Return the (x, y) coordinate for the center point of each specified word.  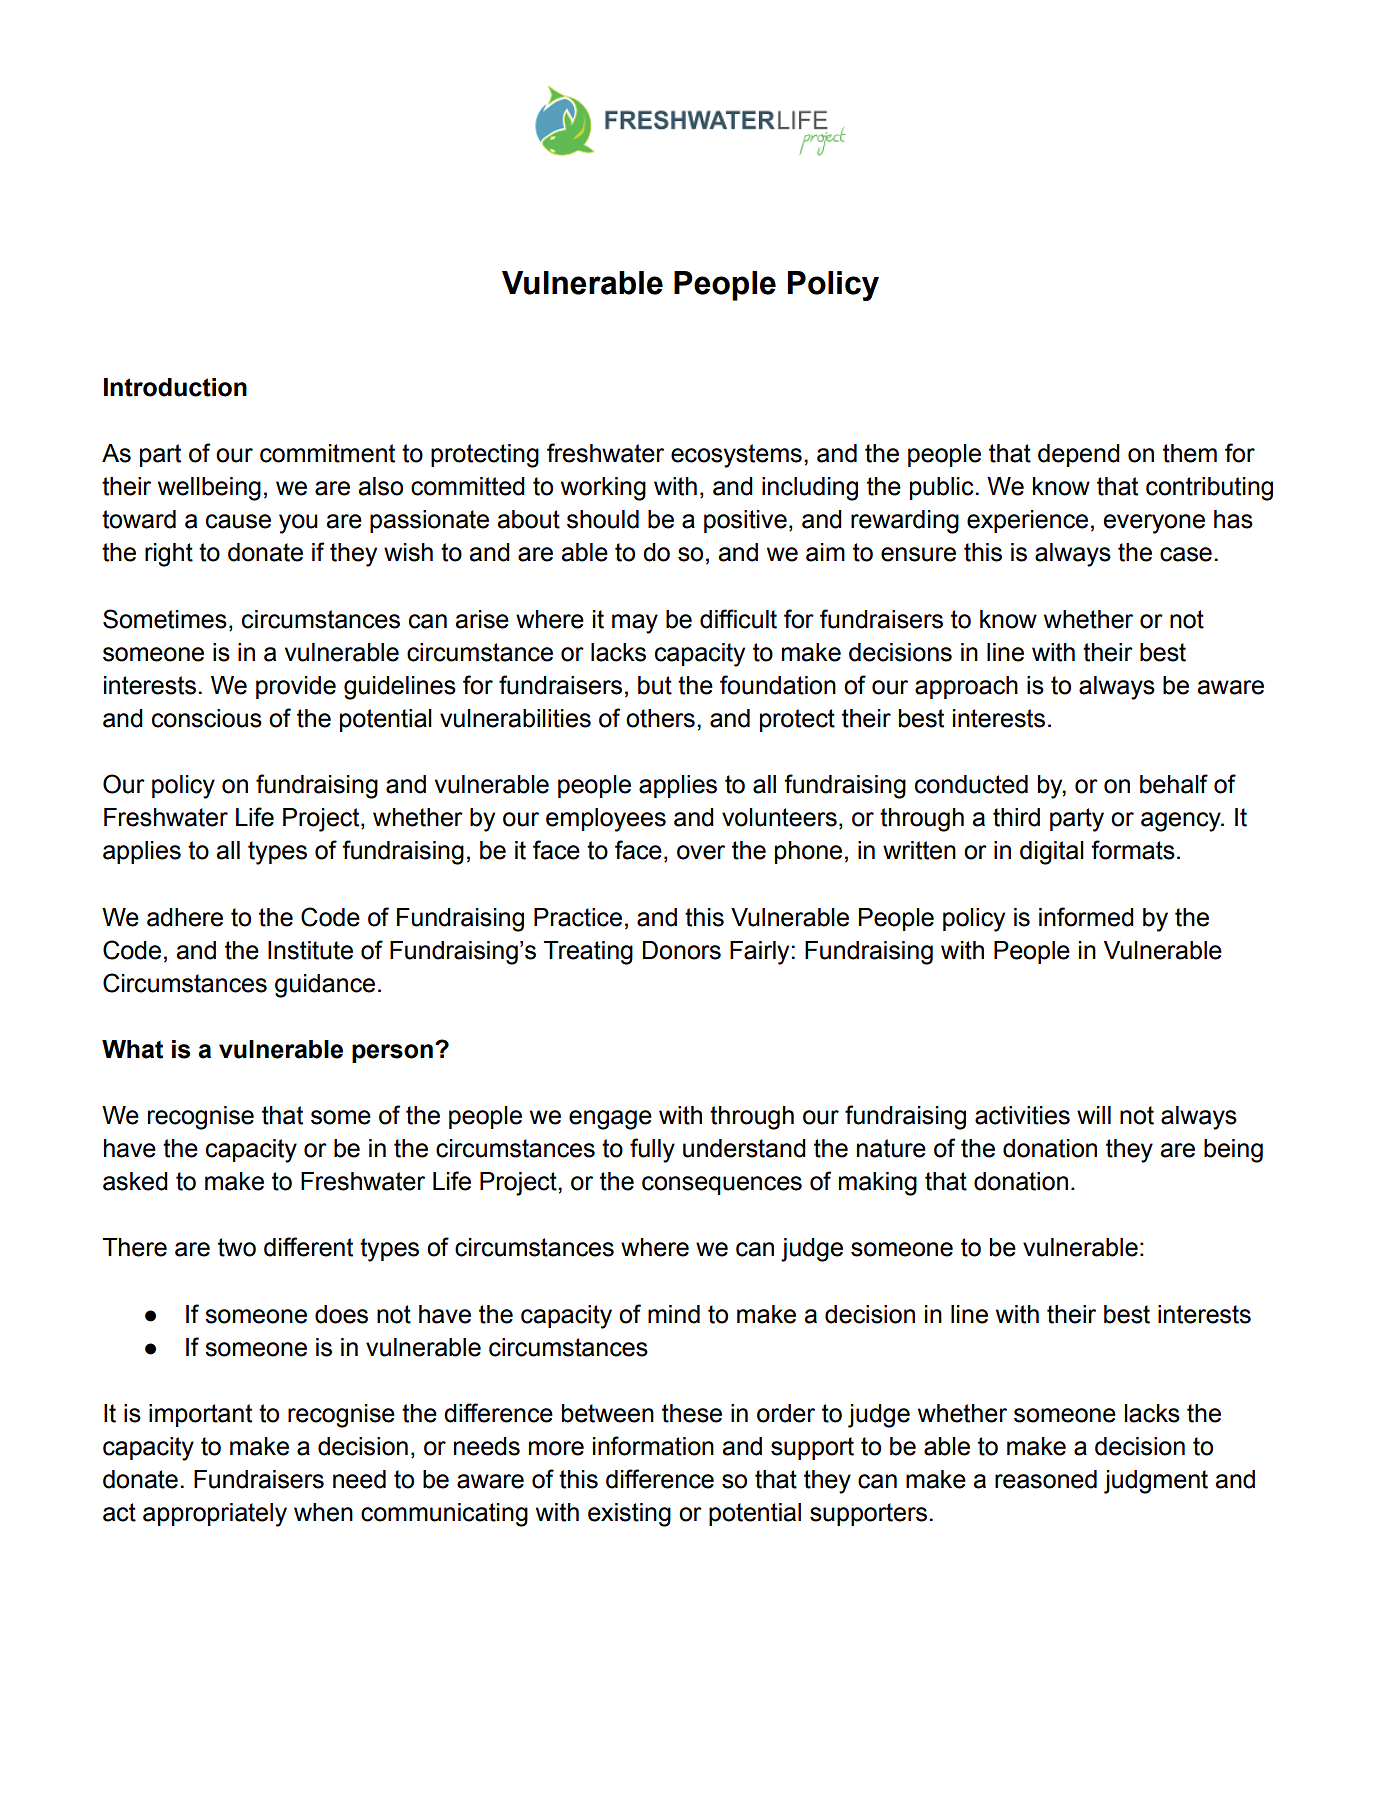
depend (1079, 455)
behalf (1174, 784)
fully (652, 1150)
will (1094, 1115)
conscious (207, 718)
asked (135, 1181)
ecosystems (736, 456)
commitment (327, 453)
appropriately (215, 1515)
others (660, 718)
